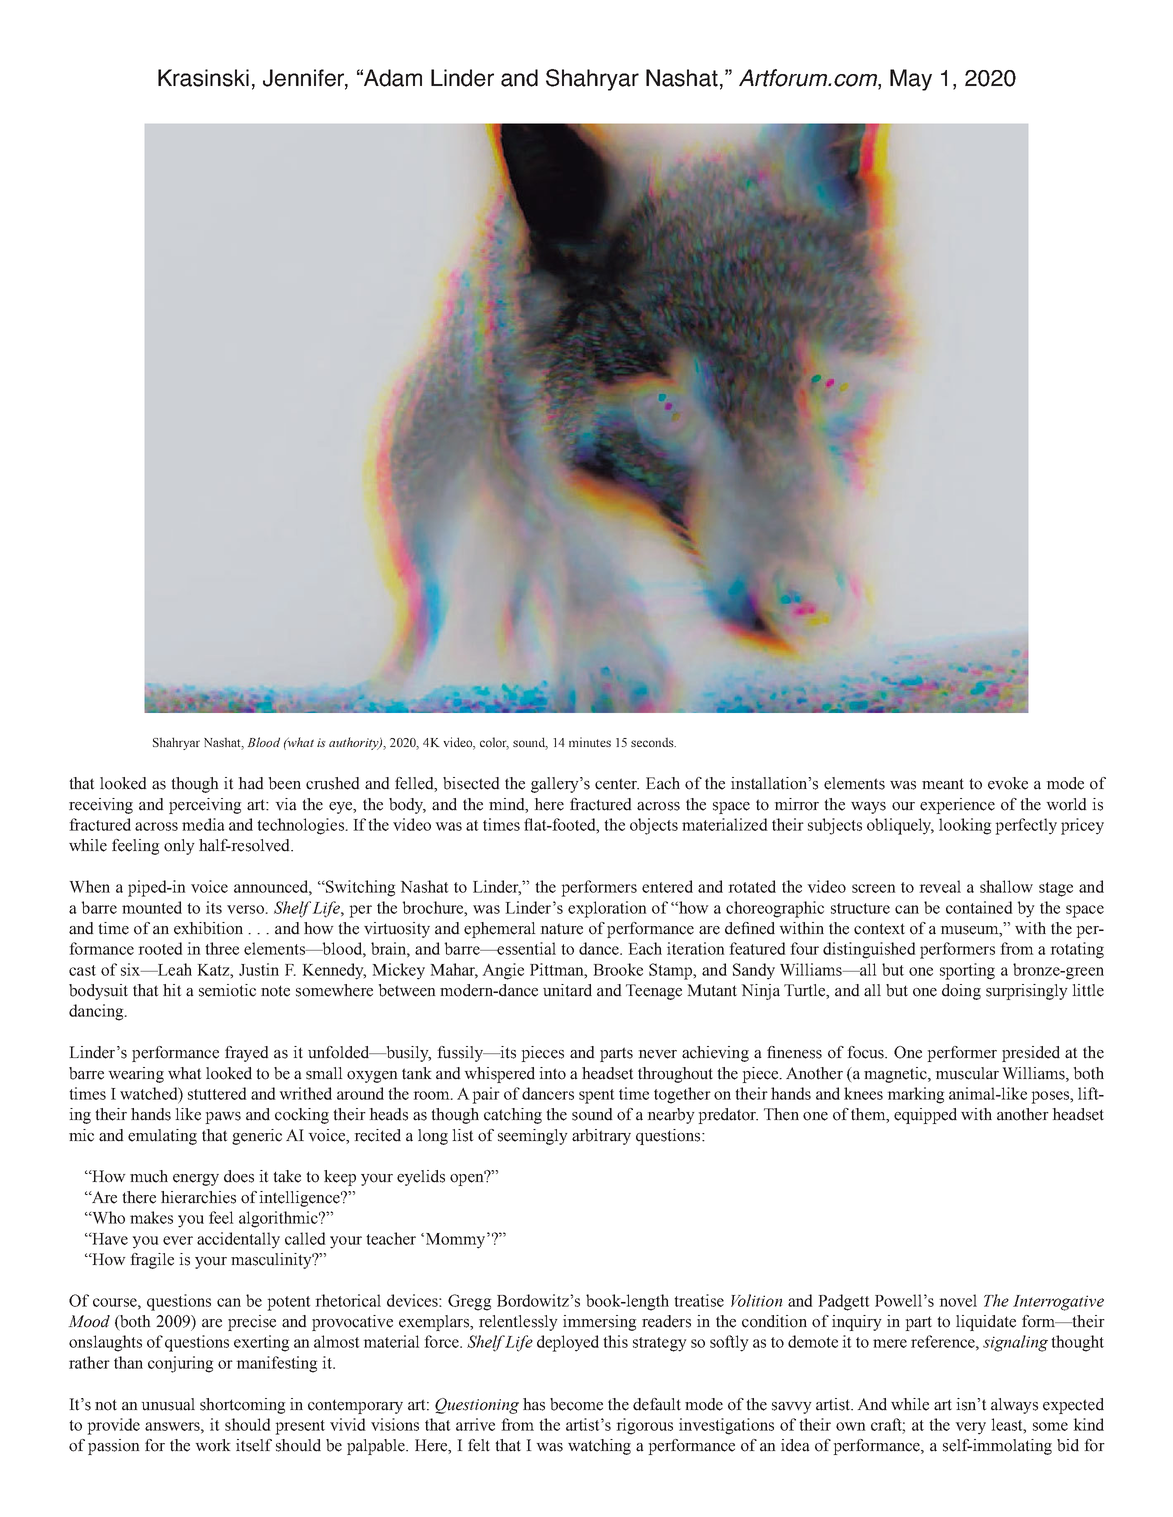 Image resolution: width=1173 pixels, height=1517 pixels. I want to click on sporting, so click(967, 971).
